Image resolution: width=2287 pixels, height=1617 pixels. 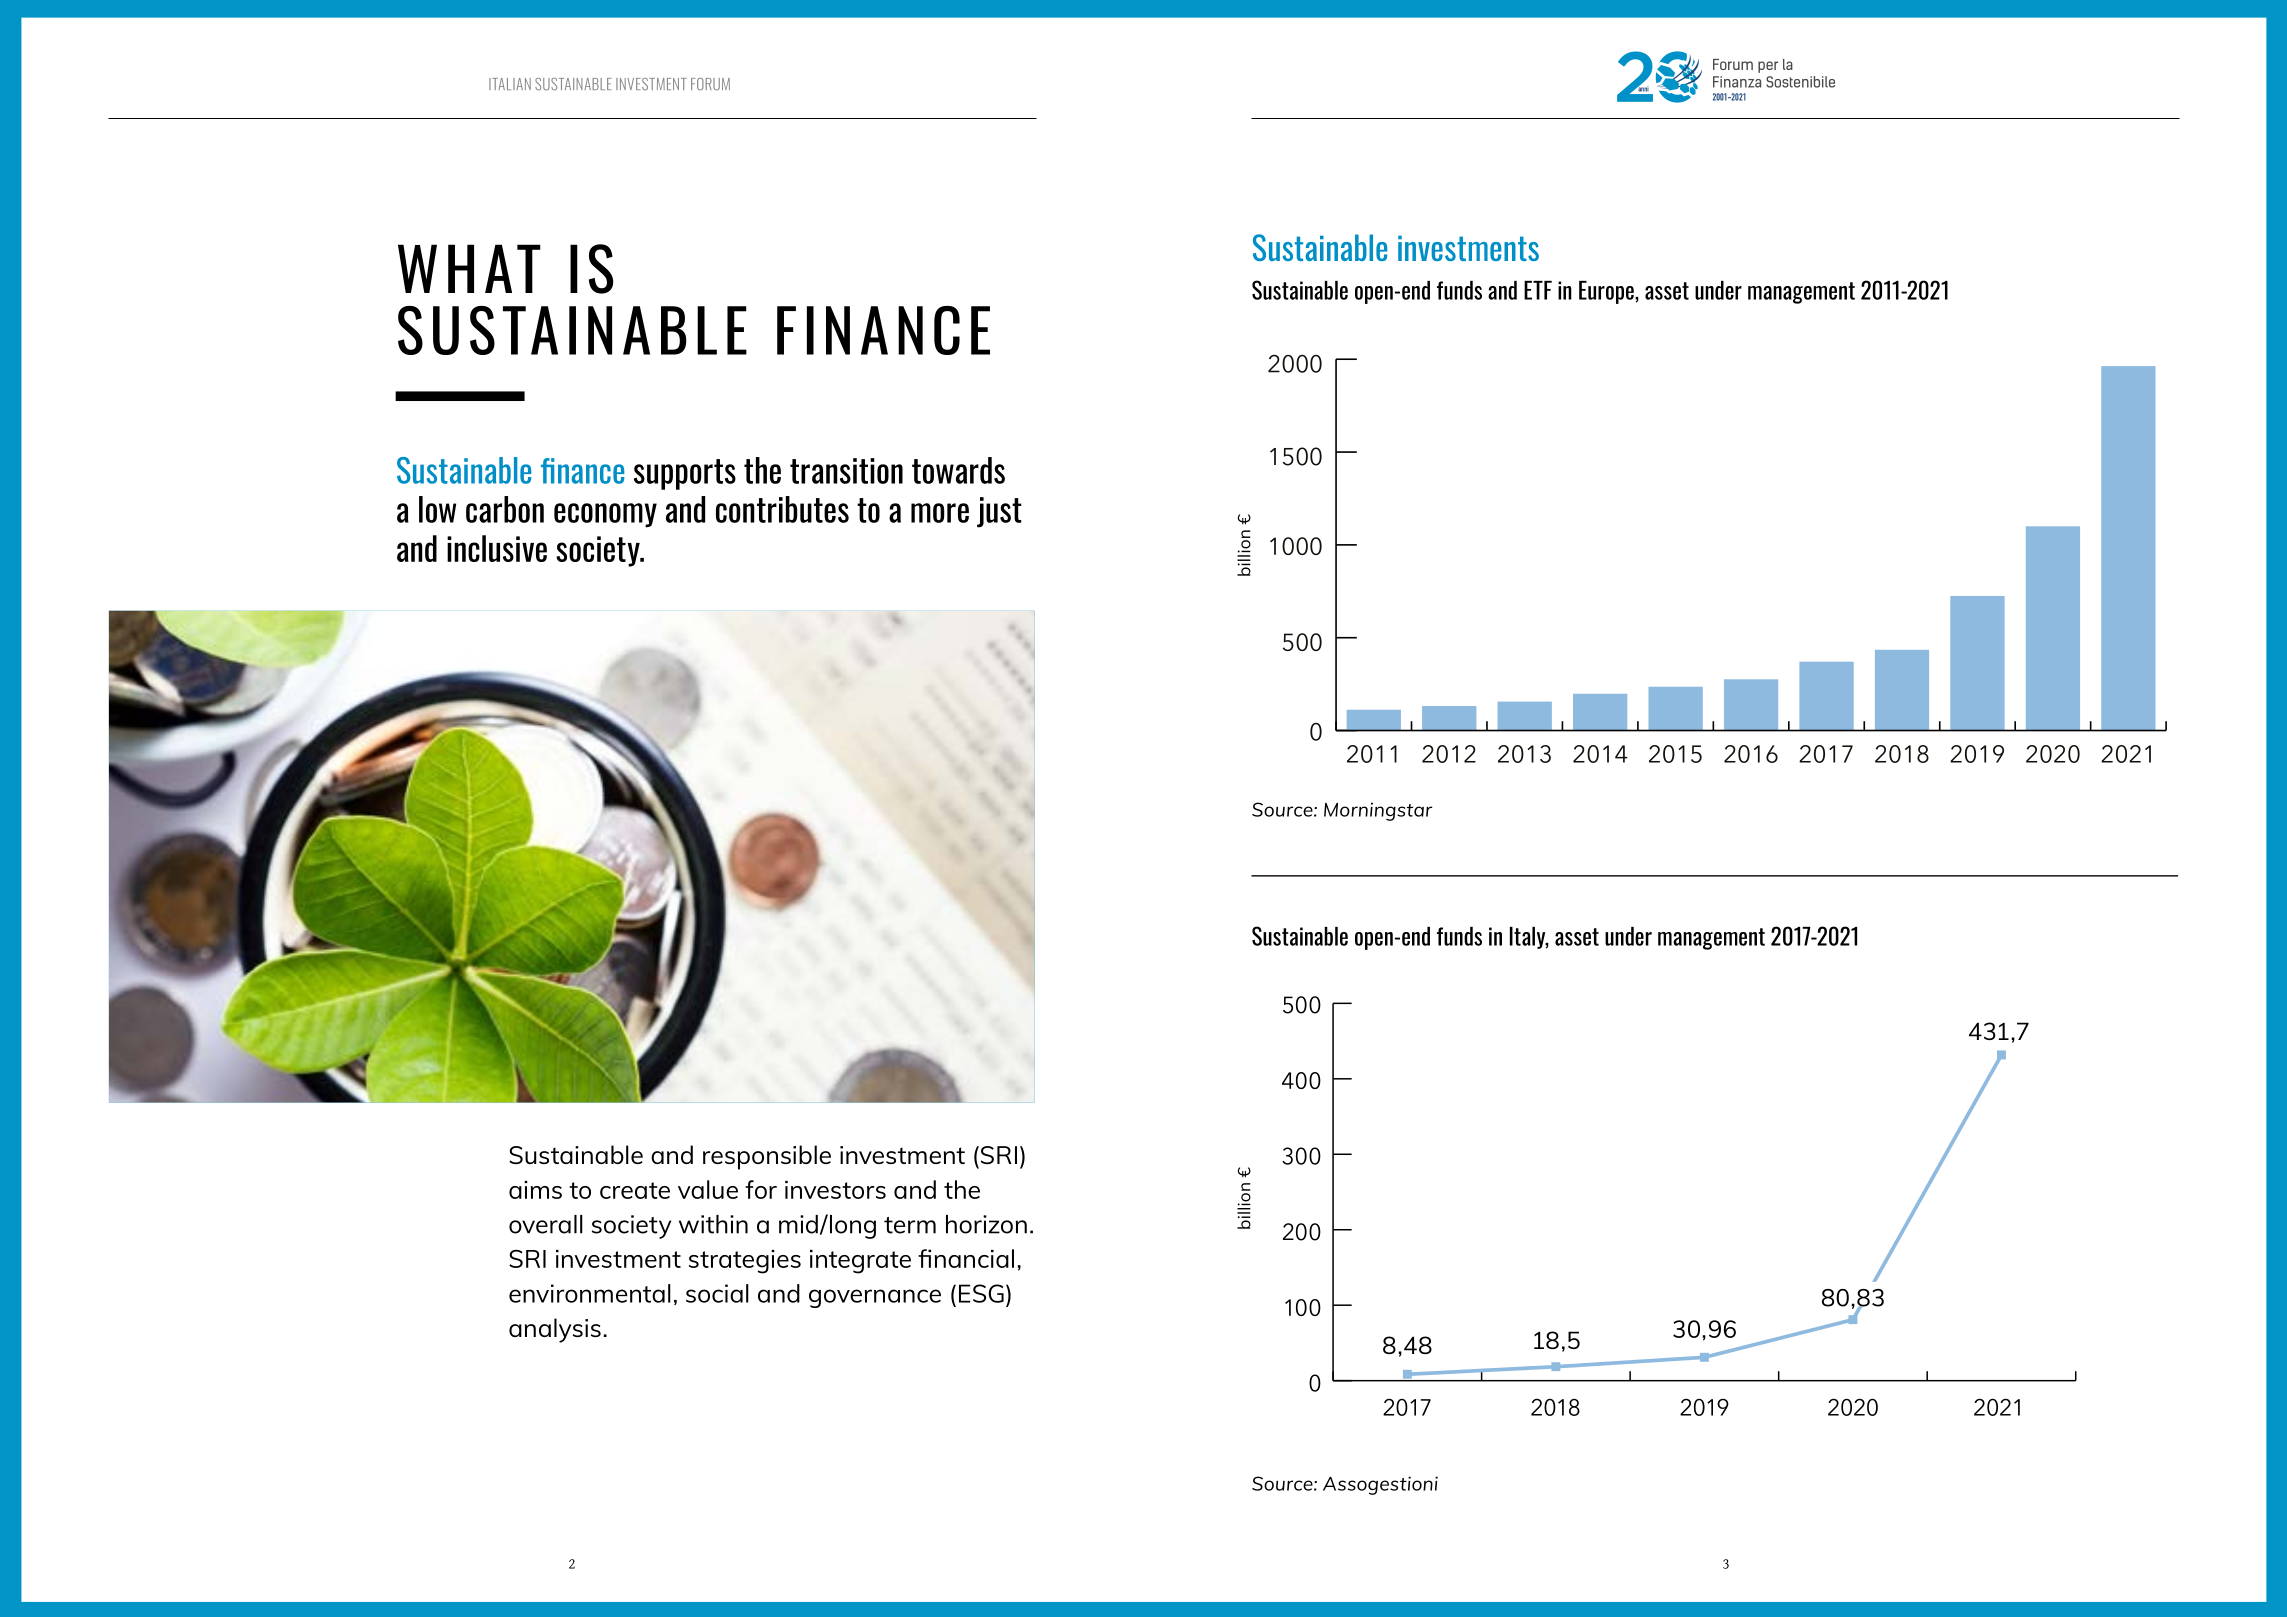 I want to click on ETF, so click(x=1538, y=290).
